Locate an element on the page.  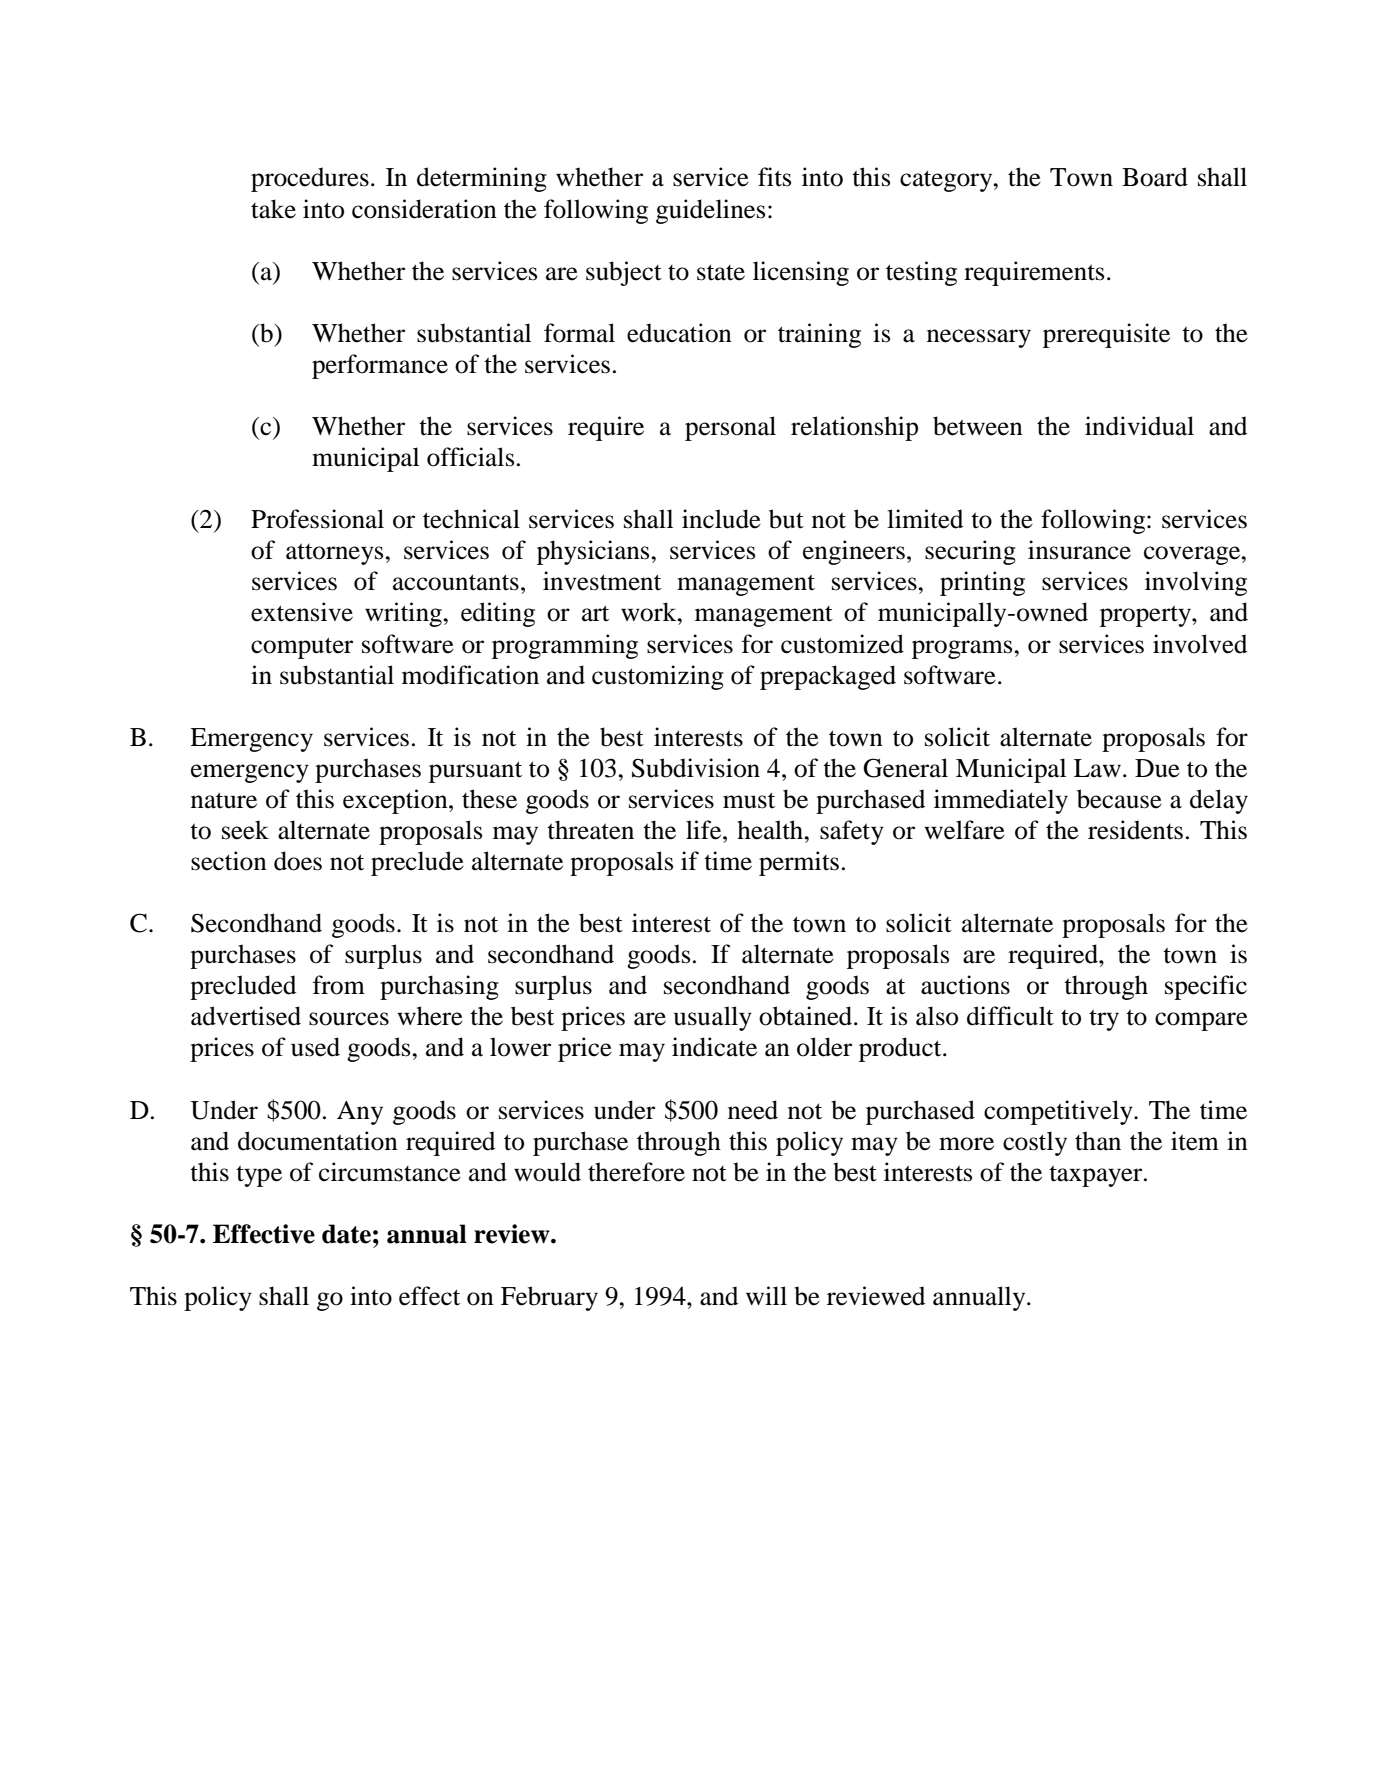
guidelines is located at coordinates (710, 211).
